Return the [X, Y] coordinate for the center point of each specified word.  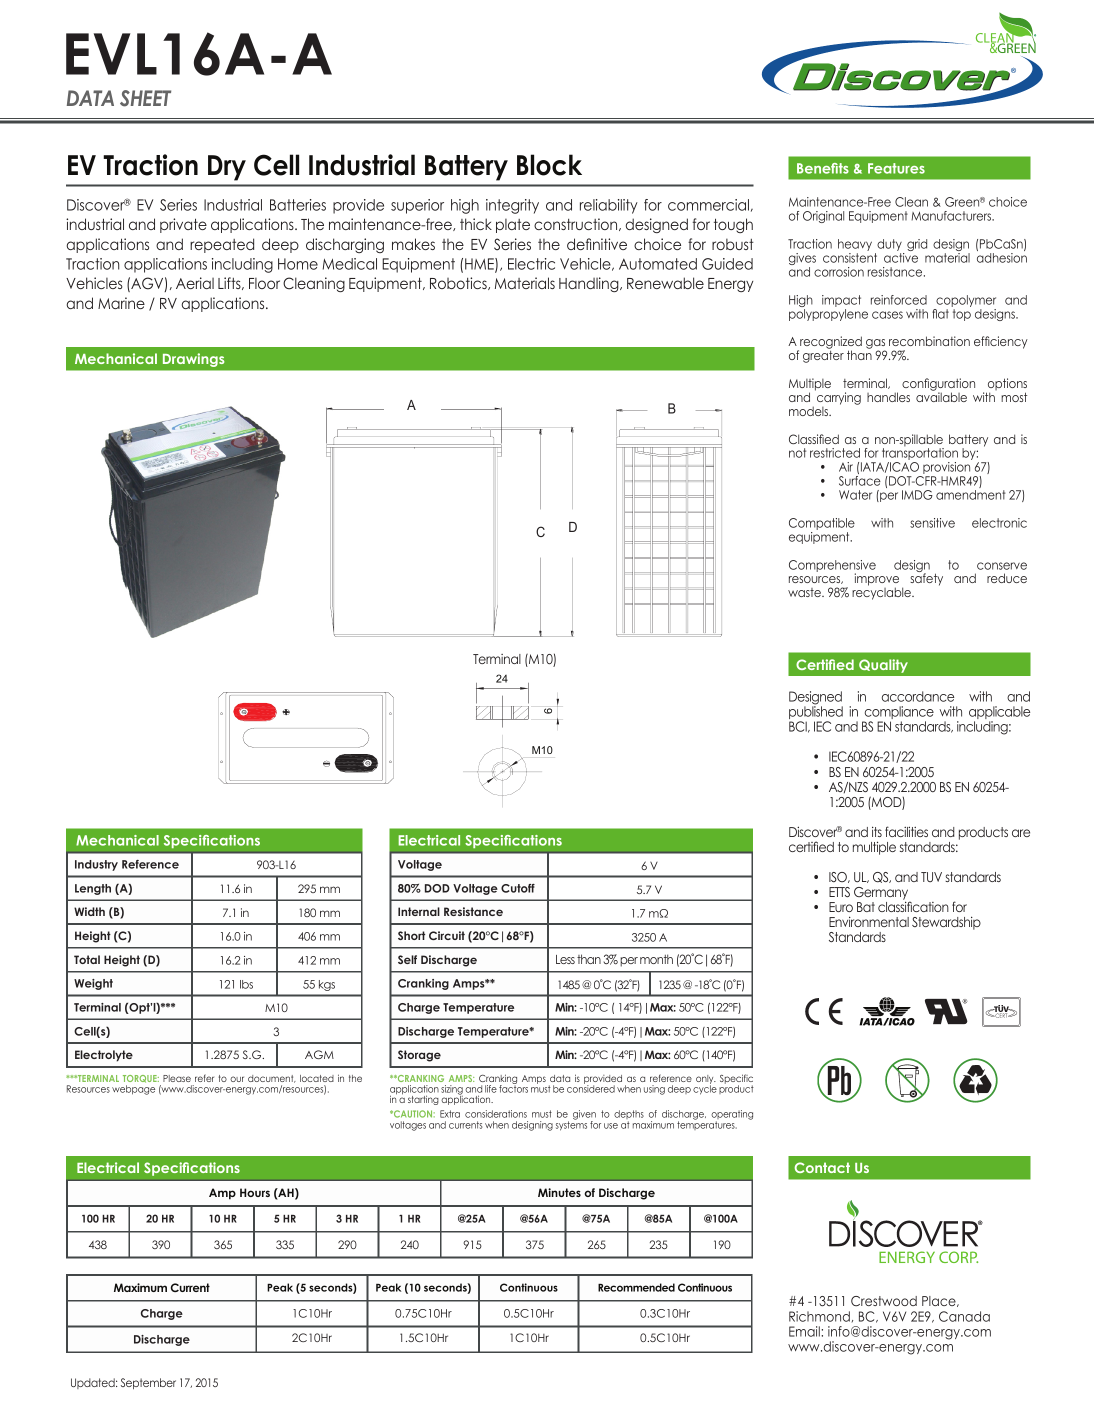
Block [549, 165]
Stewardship [946, 923]
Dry [227, 168]
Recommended [636, 1287]
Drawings [193, 360]
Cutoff [518, 888]
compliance [898, 714]
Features [896, 168]
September [148, 1383]
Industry [96, 865]
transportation [919, 454]
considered [591, 1088]
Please [177, 1078]
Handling [590, 284]
